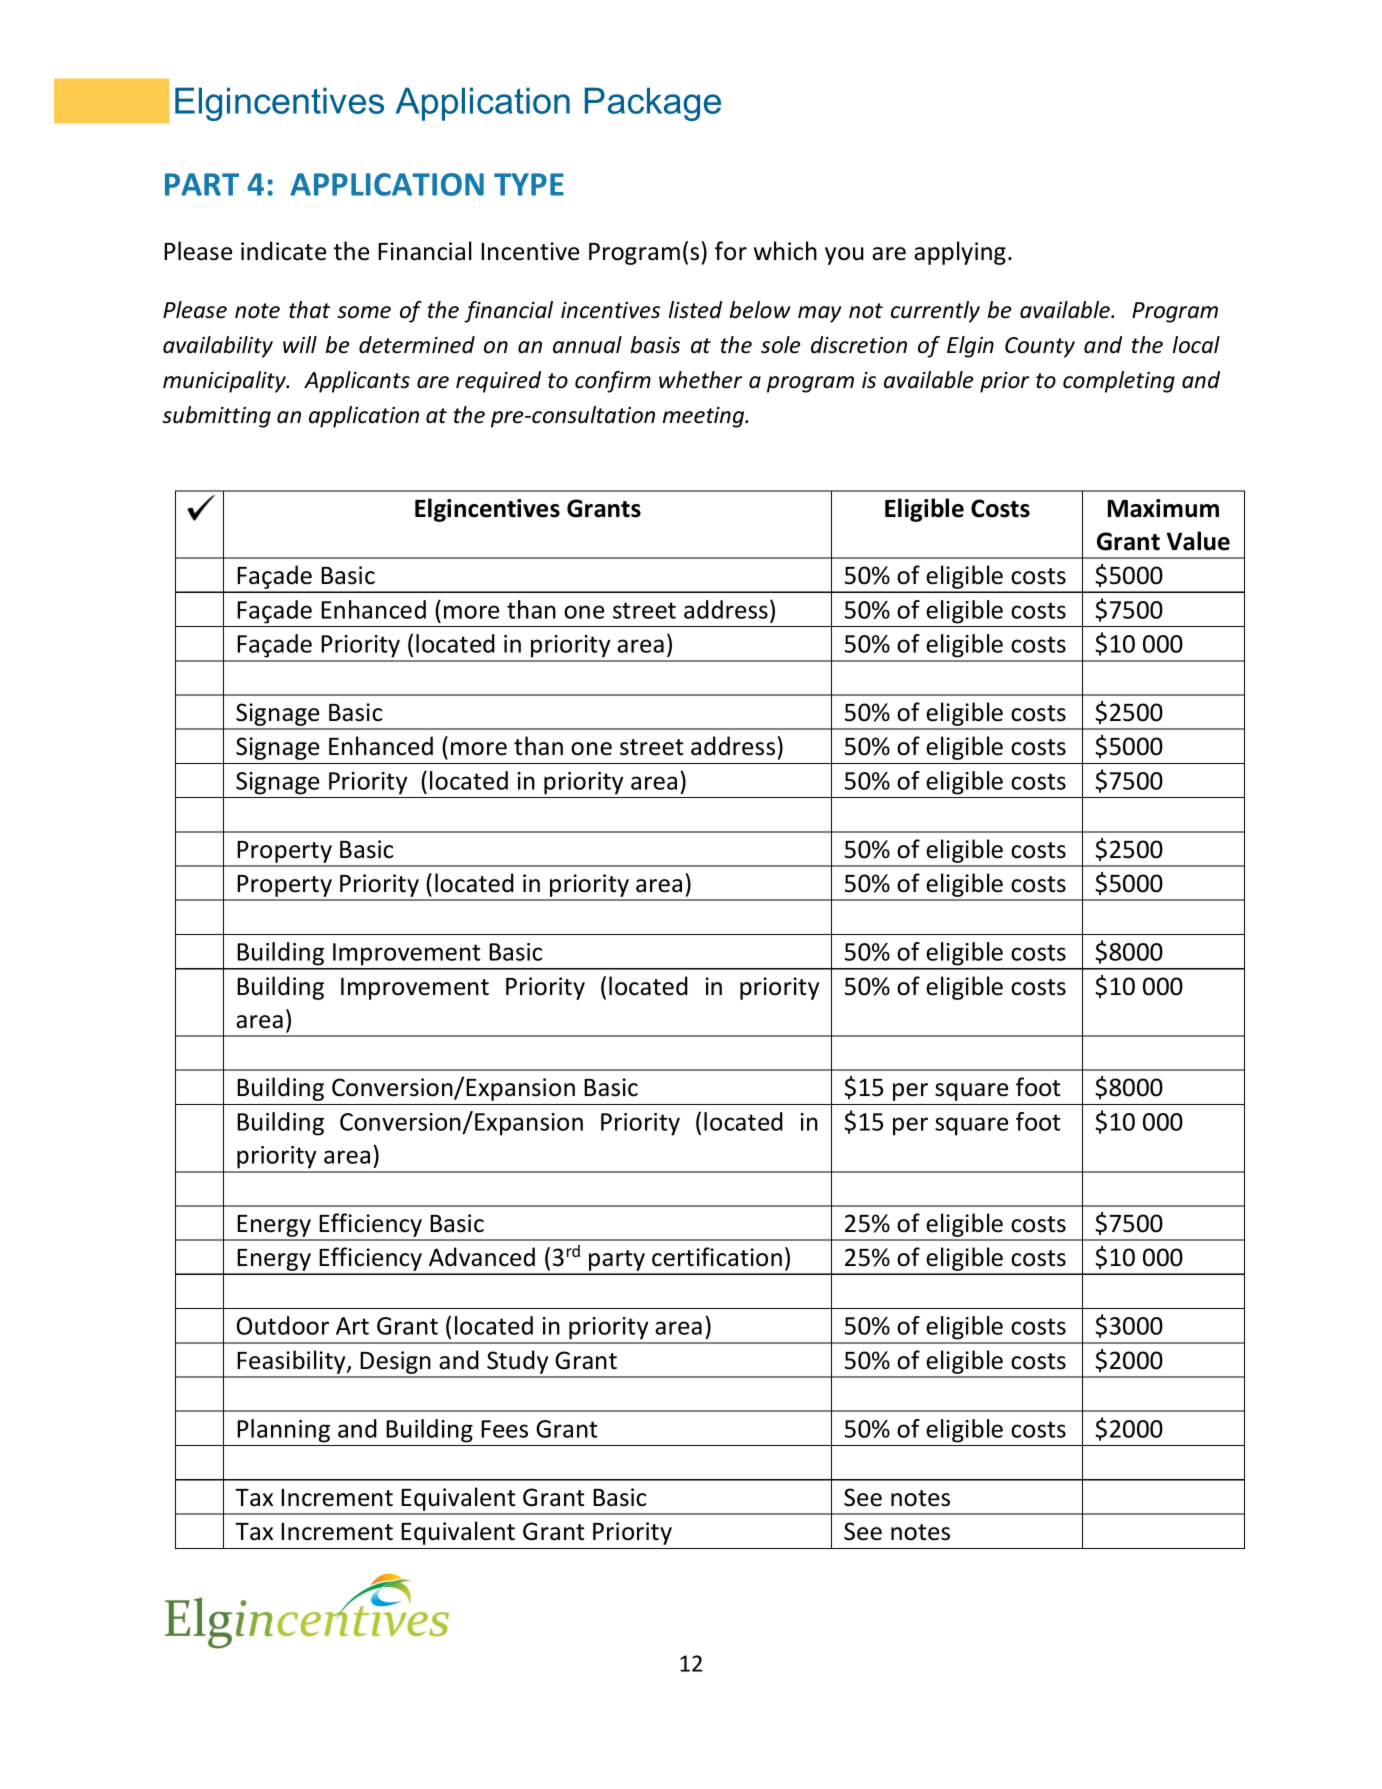 The width and height of the screenshot is (1382, 1789). Describe the element at coordinates (705, 417) in the screenshot. I see `meeting` at that location.
